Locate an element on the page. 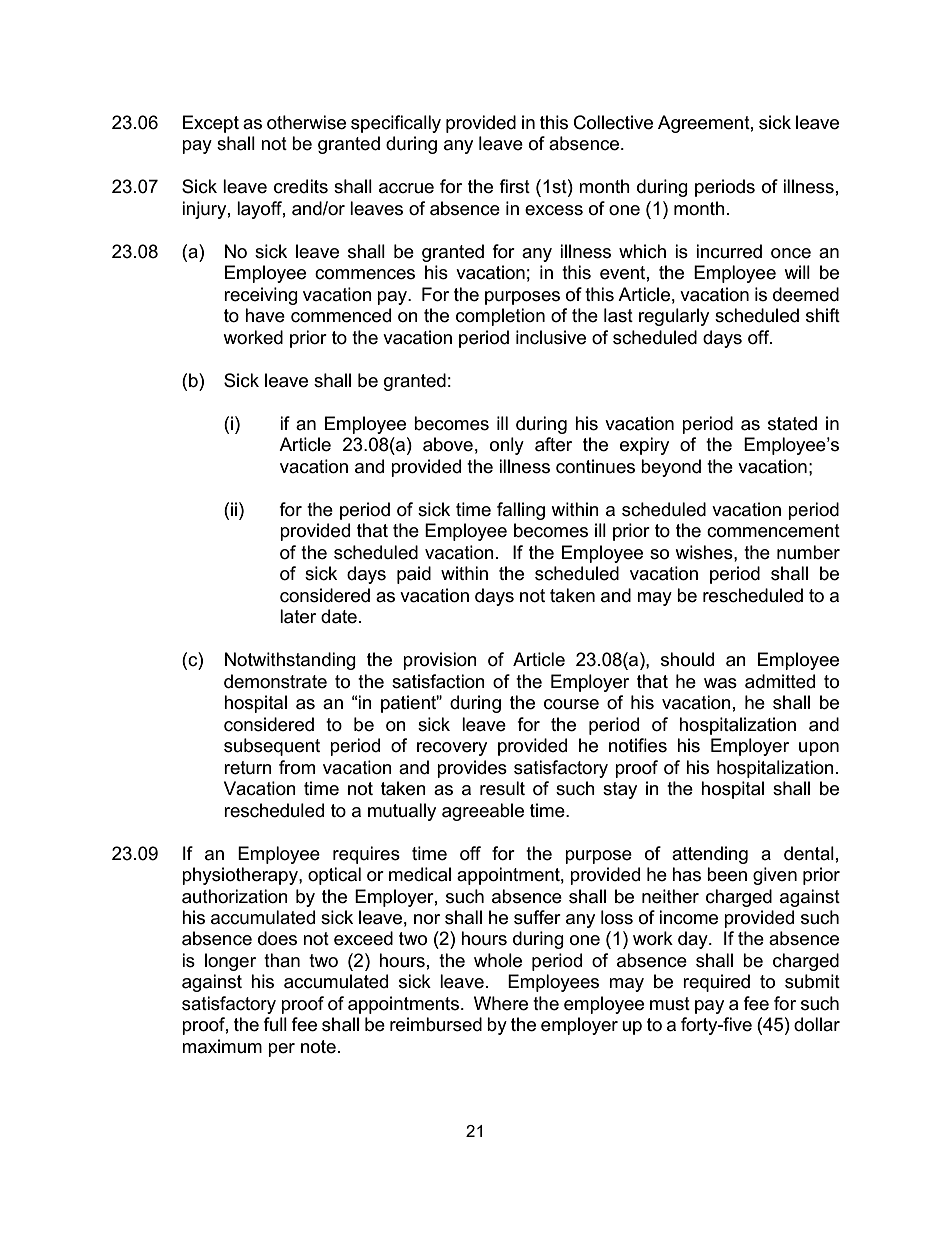 The width and height of the document is (952, 1233). wishes is located at coordinates (705, 552).
